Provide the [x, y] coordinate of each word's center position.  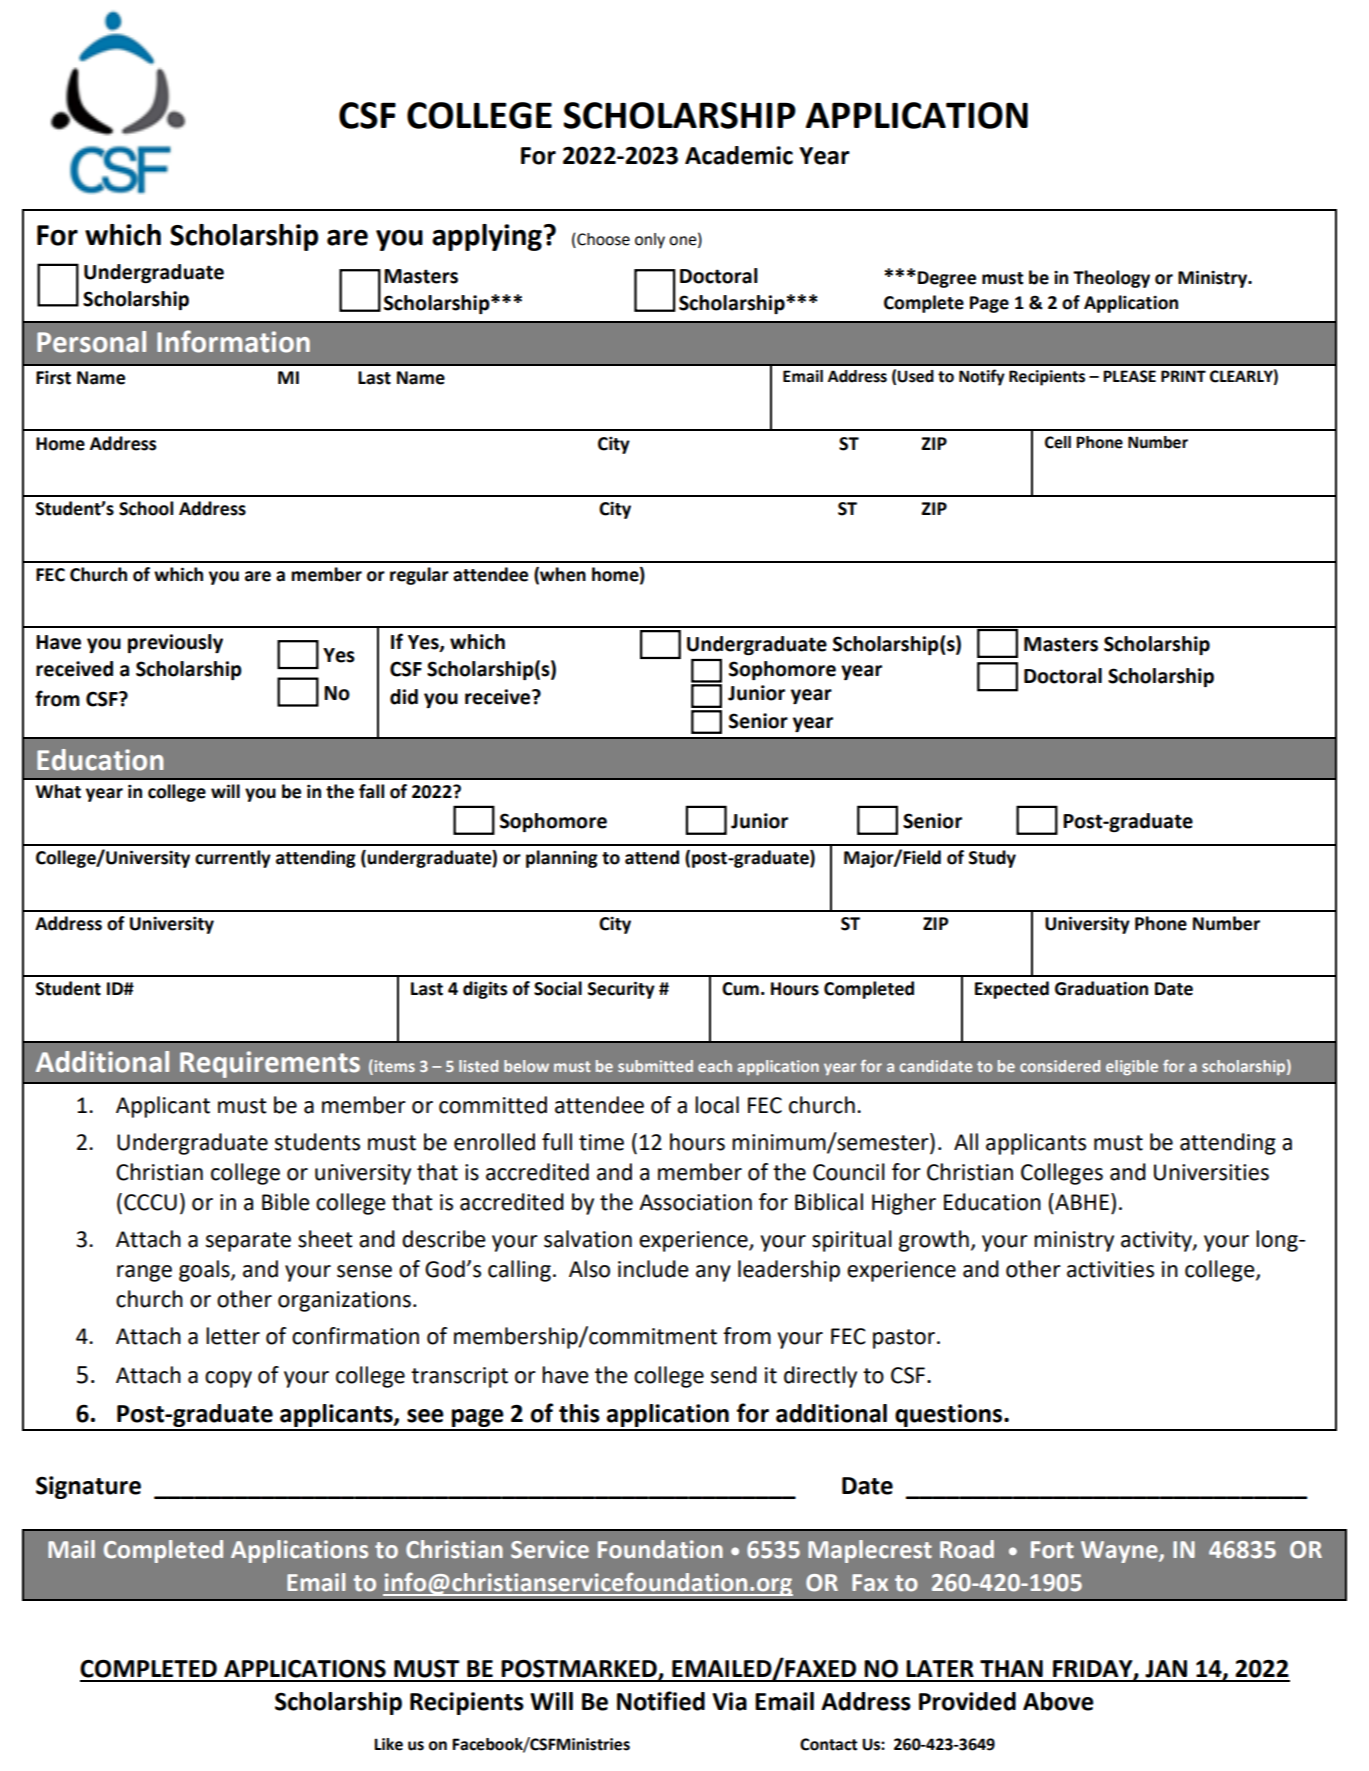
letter [233, 1336]
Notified [661, 1701]
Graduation [1101, 988]
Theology [1111, 279]
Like [388, 1744]
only [650, 241]
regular [419, 576]
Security [621, 990]
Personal [91, 342]
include [653, 1269]
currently [233, 859]
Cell [1058, 442]
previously [175, 643]
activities [1110, 1269]
